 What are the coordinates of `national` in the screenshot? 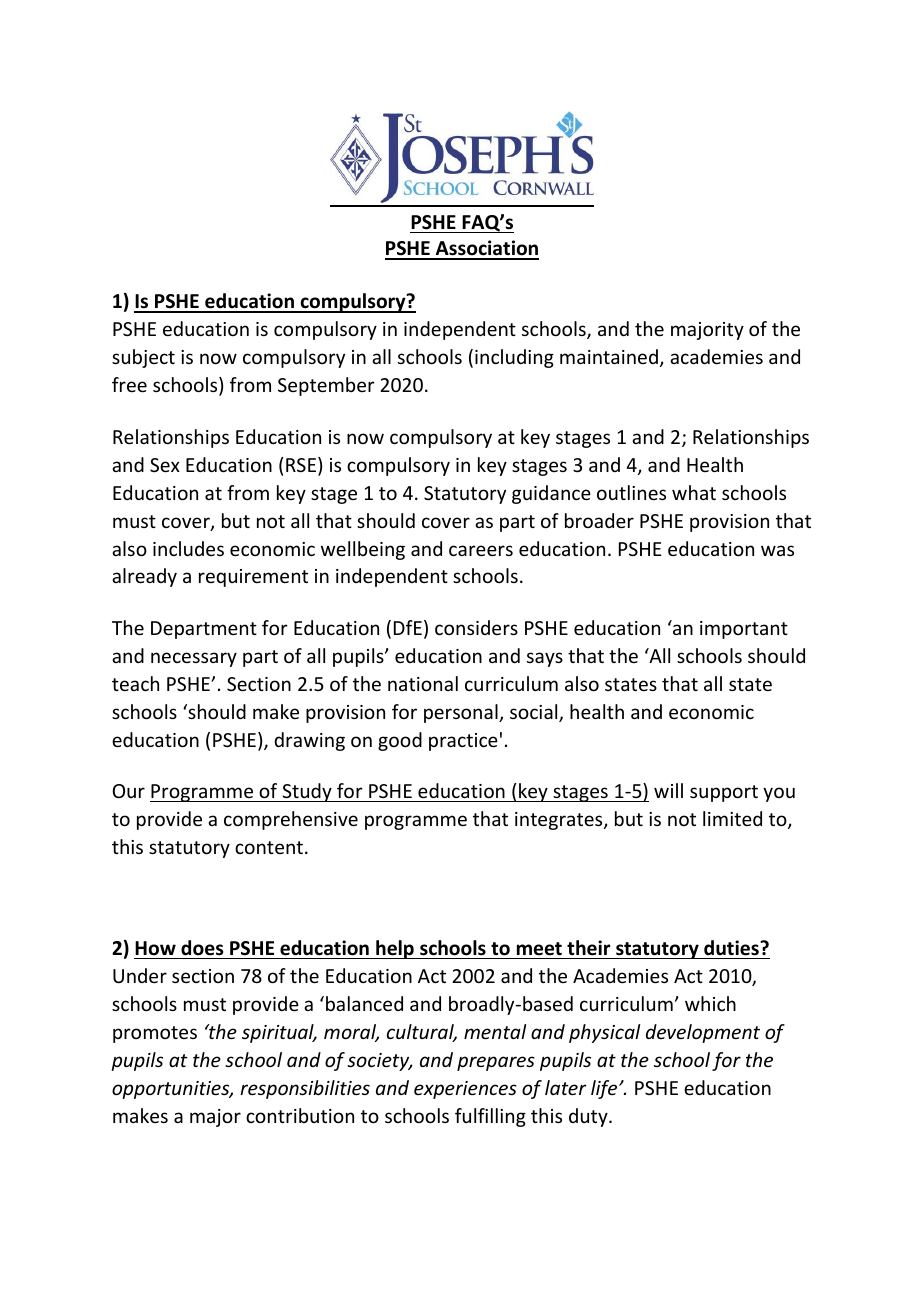 It's located at (423, 683).
